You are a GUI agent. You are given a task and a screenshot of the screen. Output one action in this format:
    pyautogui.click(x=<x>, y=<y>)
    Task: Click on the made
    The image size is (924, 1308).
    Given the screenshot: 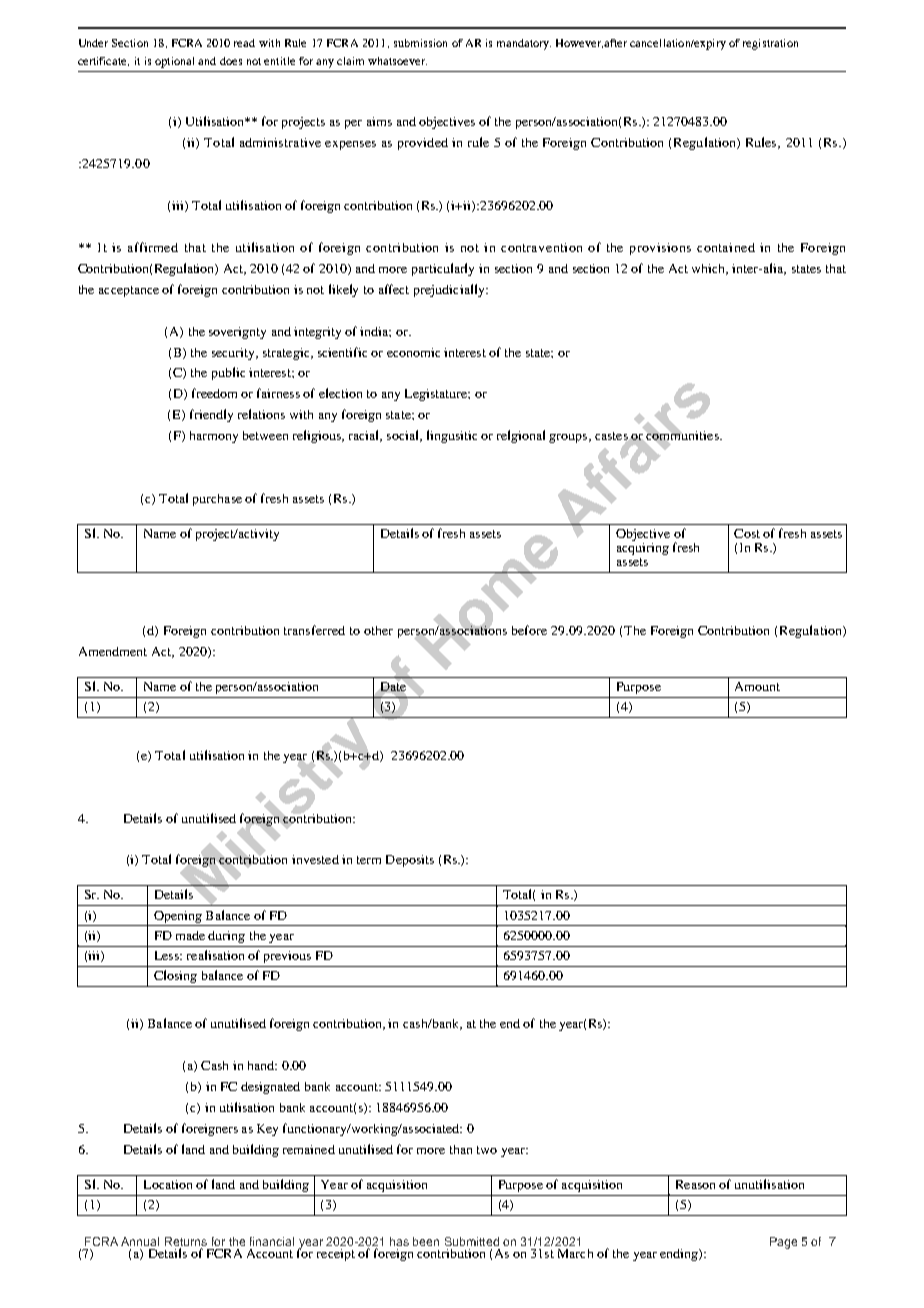 What is the action you would take?
    pyautogui.click(x=190, y=935)
